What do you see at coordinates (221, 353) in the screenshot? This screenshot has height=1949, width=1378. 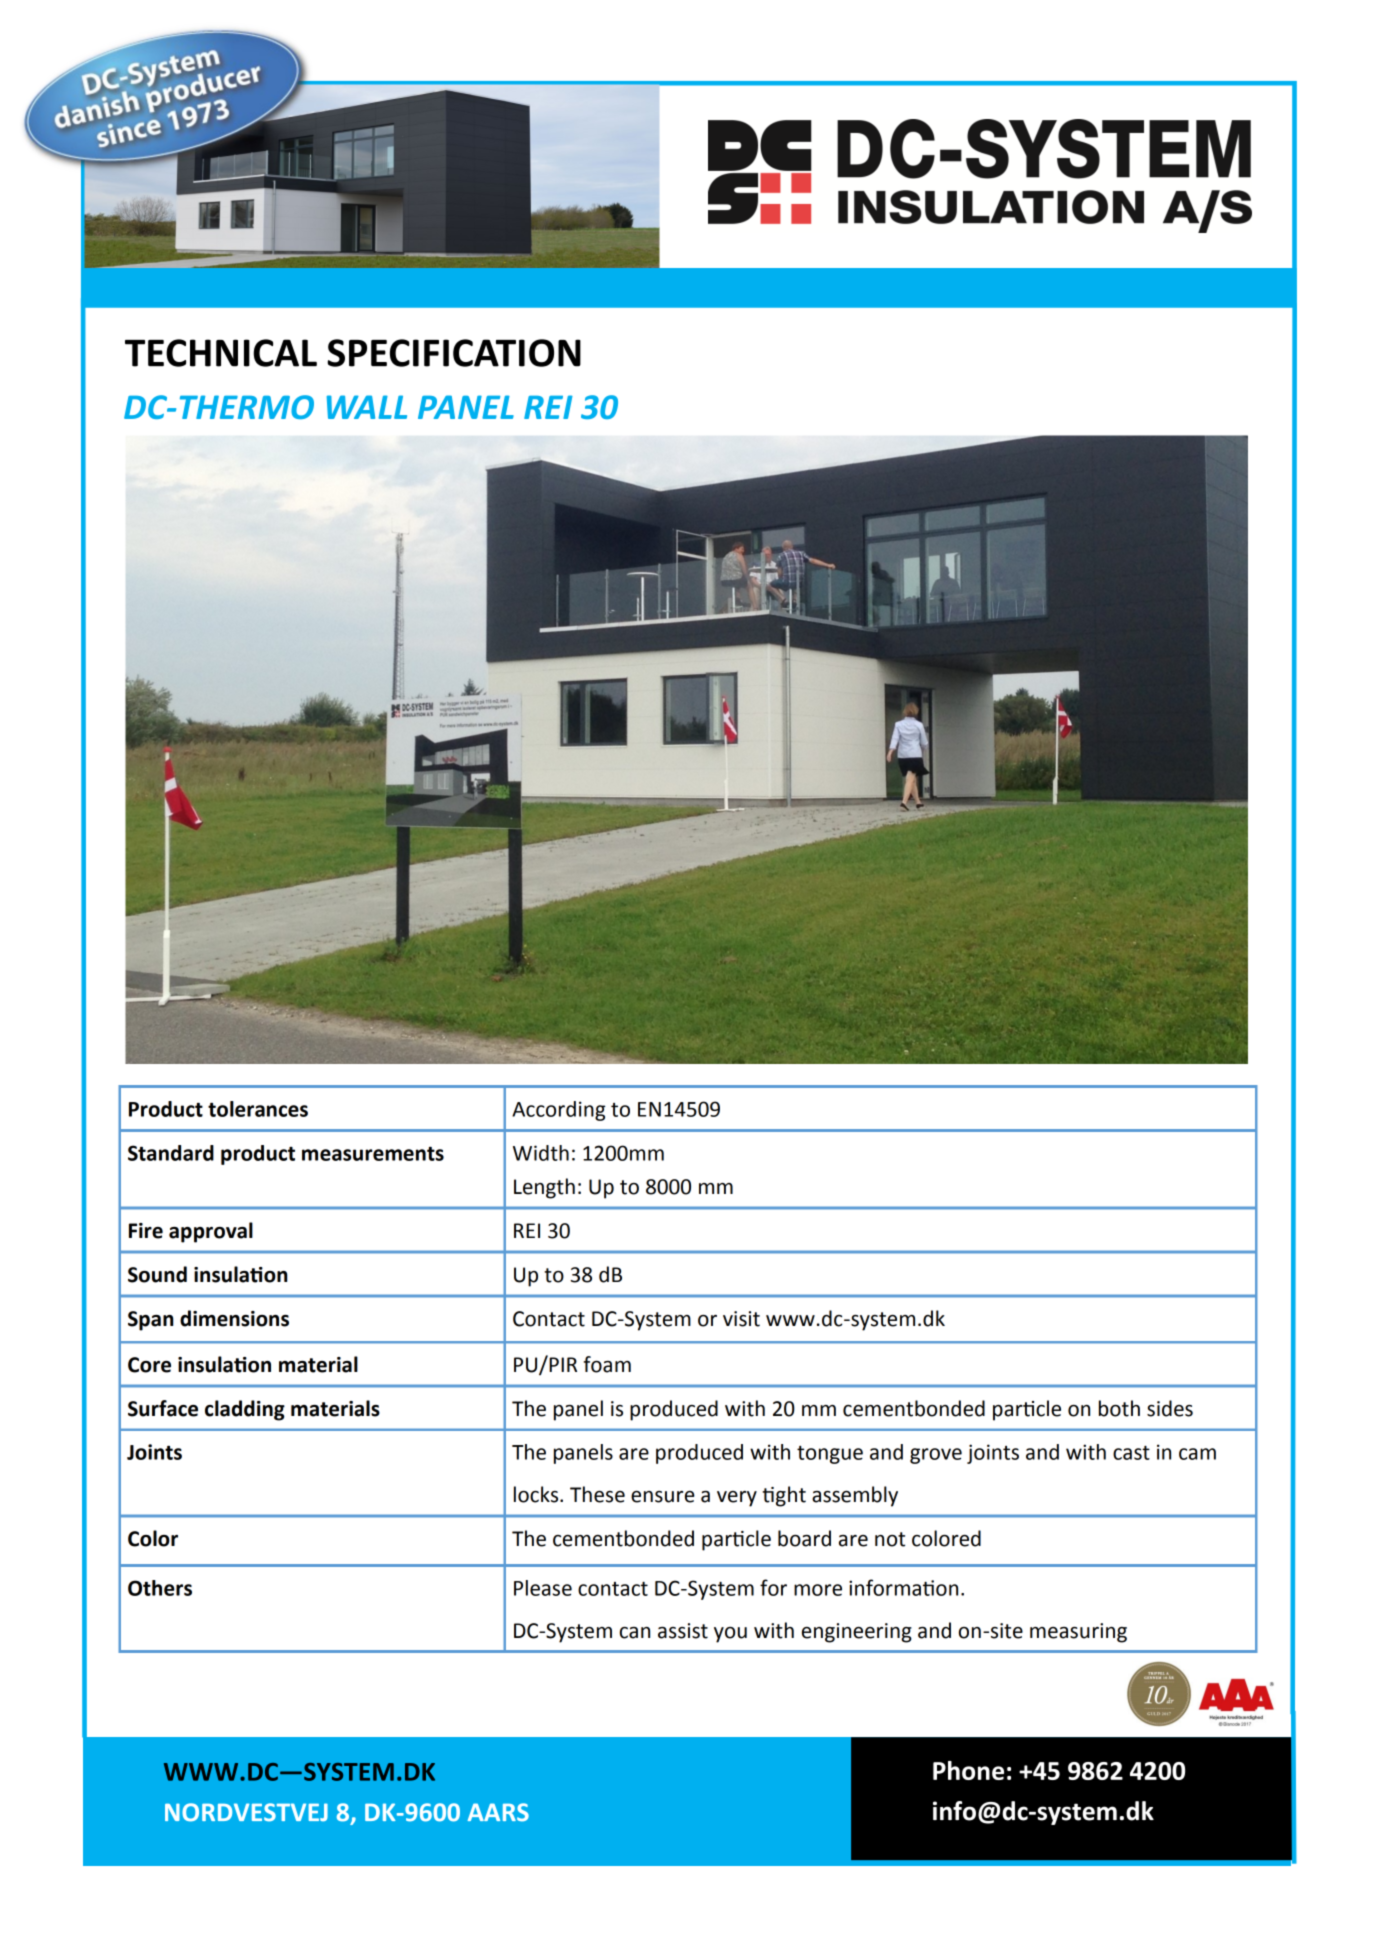 I see `TECHNICAL` at bounding box center [221, 353].
